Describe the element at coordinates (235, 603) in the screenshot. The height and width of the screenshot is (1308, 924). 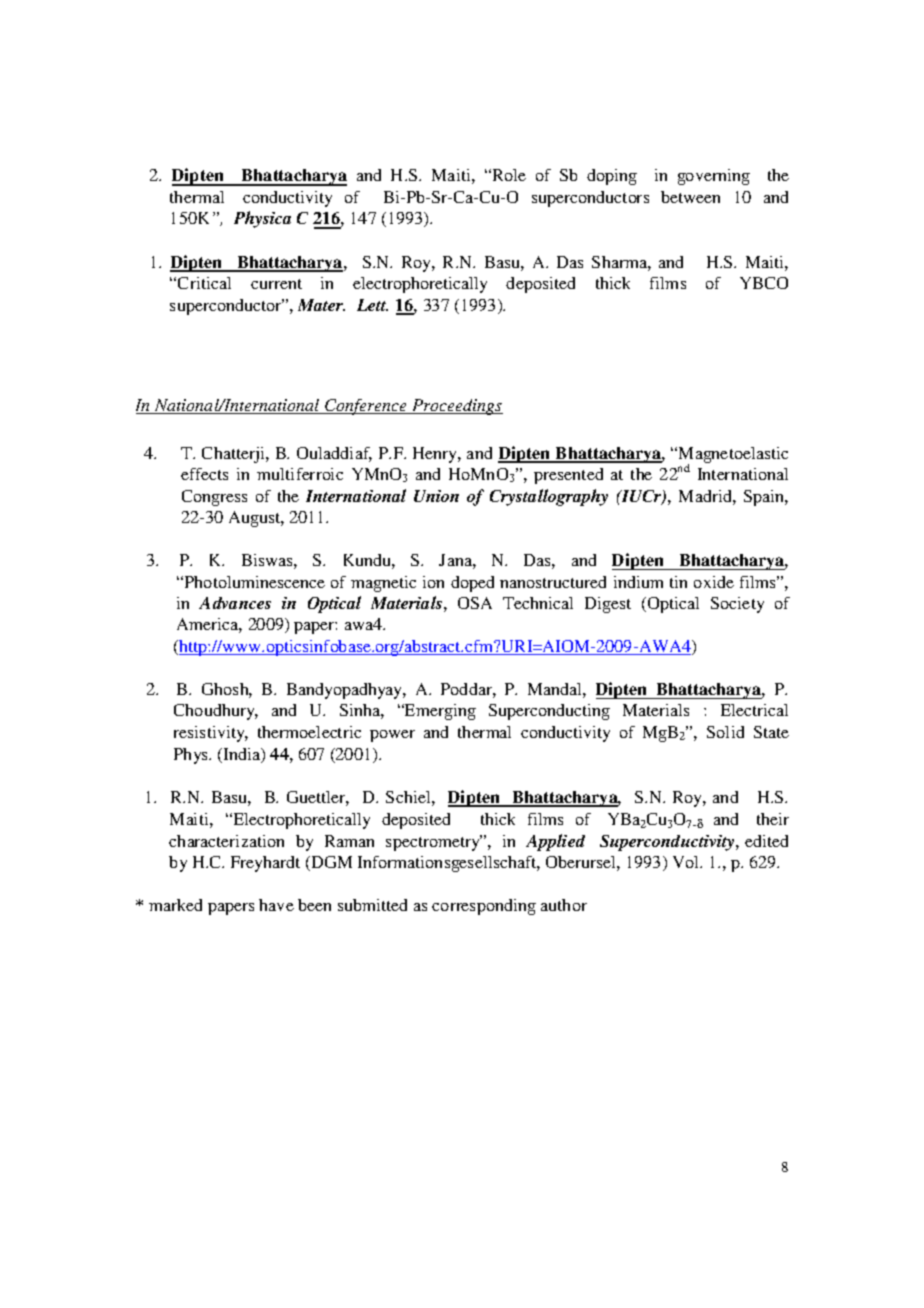
I see `Advances` at that location.
